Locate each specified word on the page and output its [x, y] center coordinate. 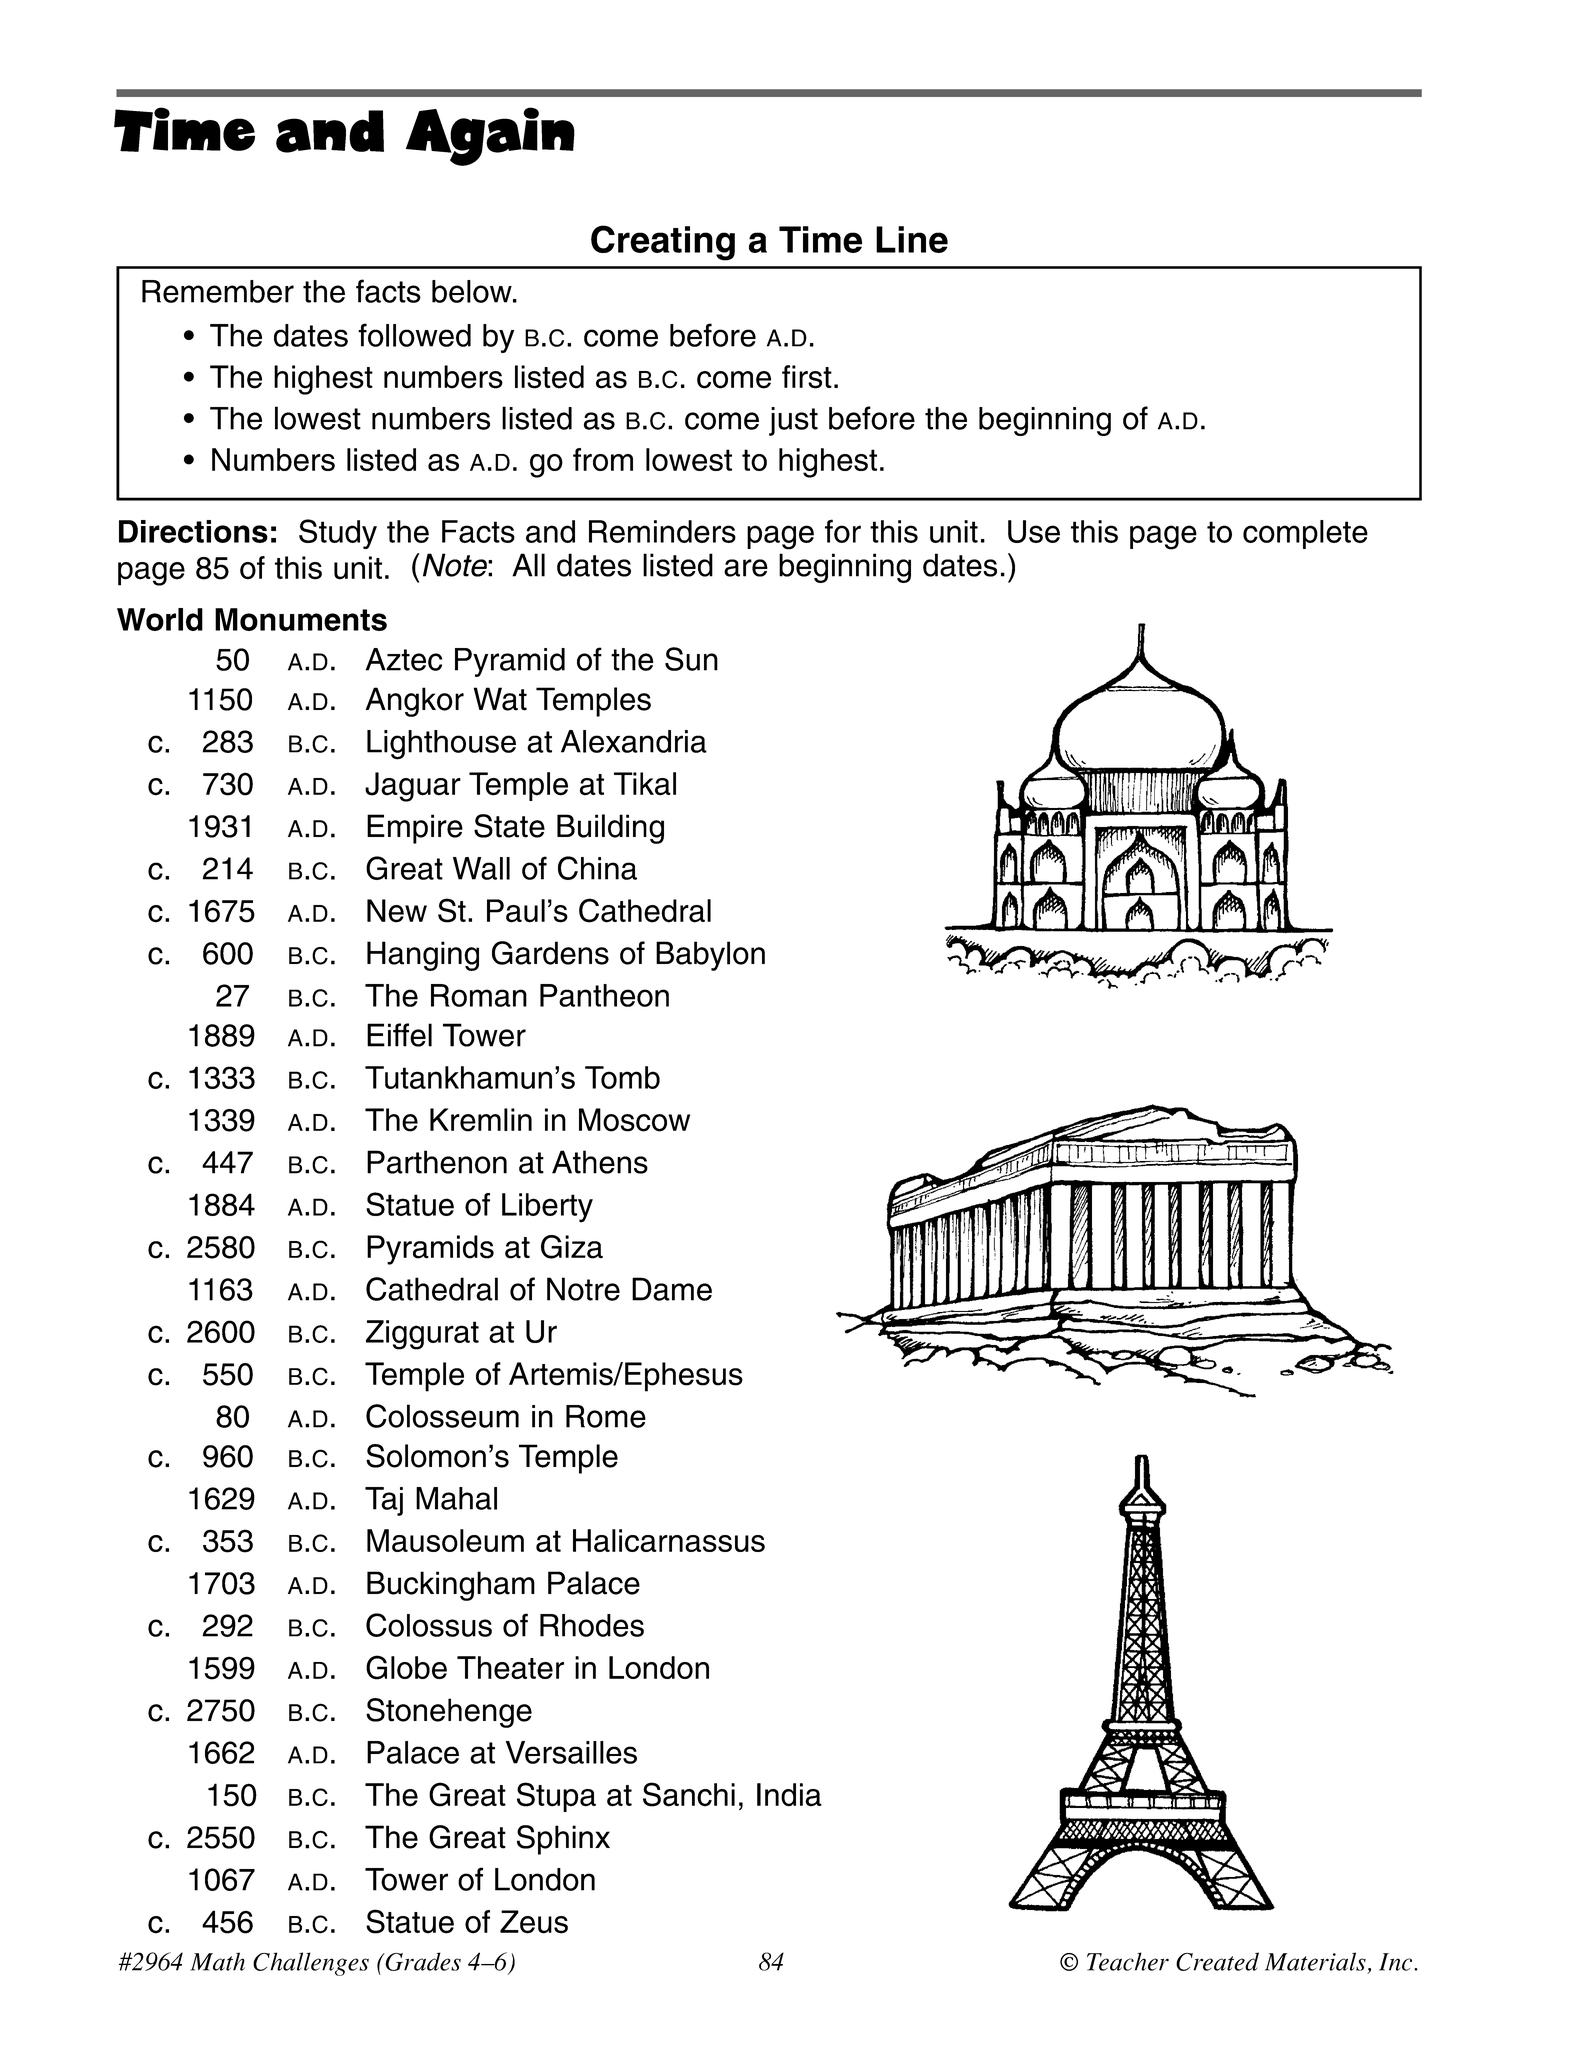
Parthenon [437, 1162]
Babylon [710, 956]
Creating [663, 243]
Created [1217, 1961]
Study [338, 534]
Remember [218, 291]
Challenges [311, 1964]
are [746, 568]
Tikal [645, 784]
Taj [384, 1501]
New [397, 911]
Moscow [634, 1120]
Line [912, 239]
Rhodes [592, 1625]
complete [1305, 534]
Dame [672, 1289]
